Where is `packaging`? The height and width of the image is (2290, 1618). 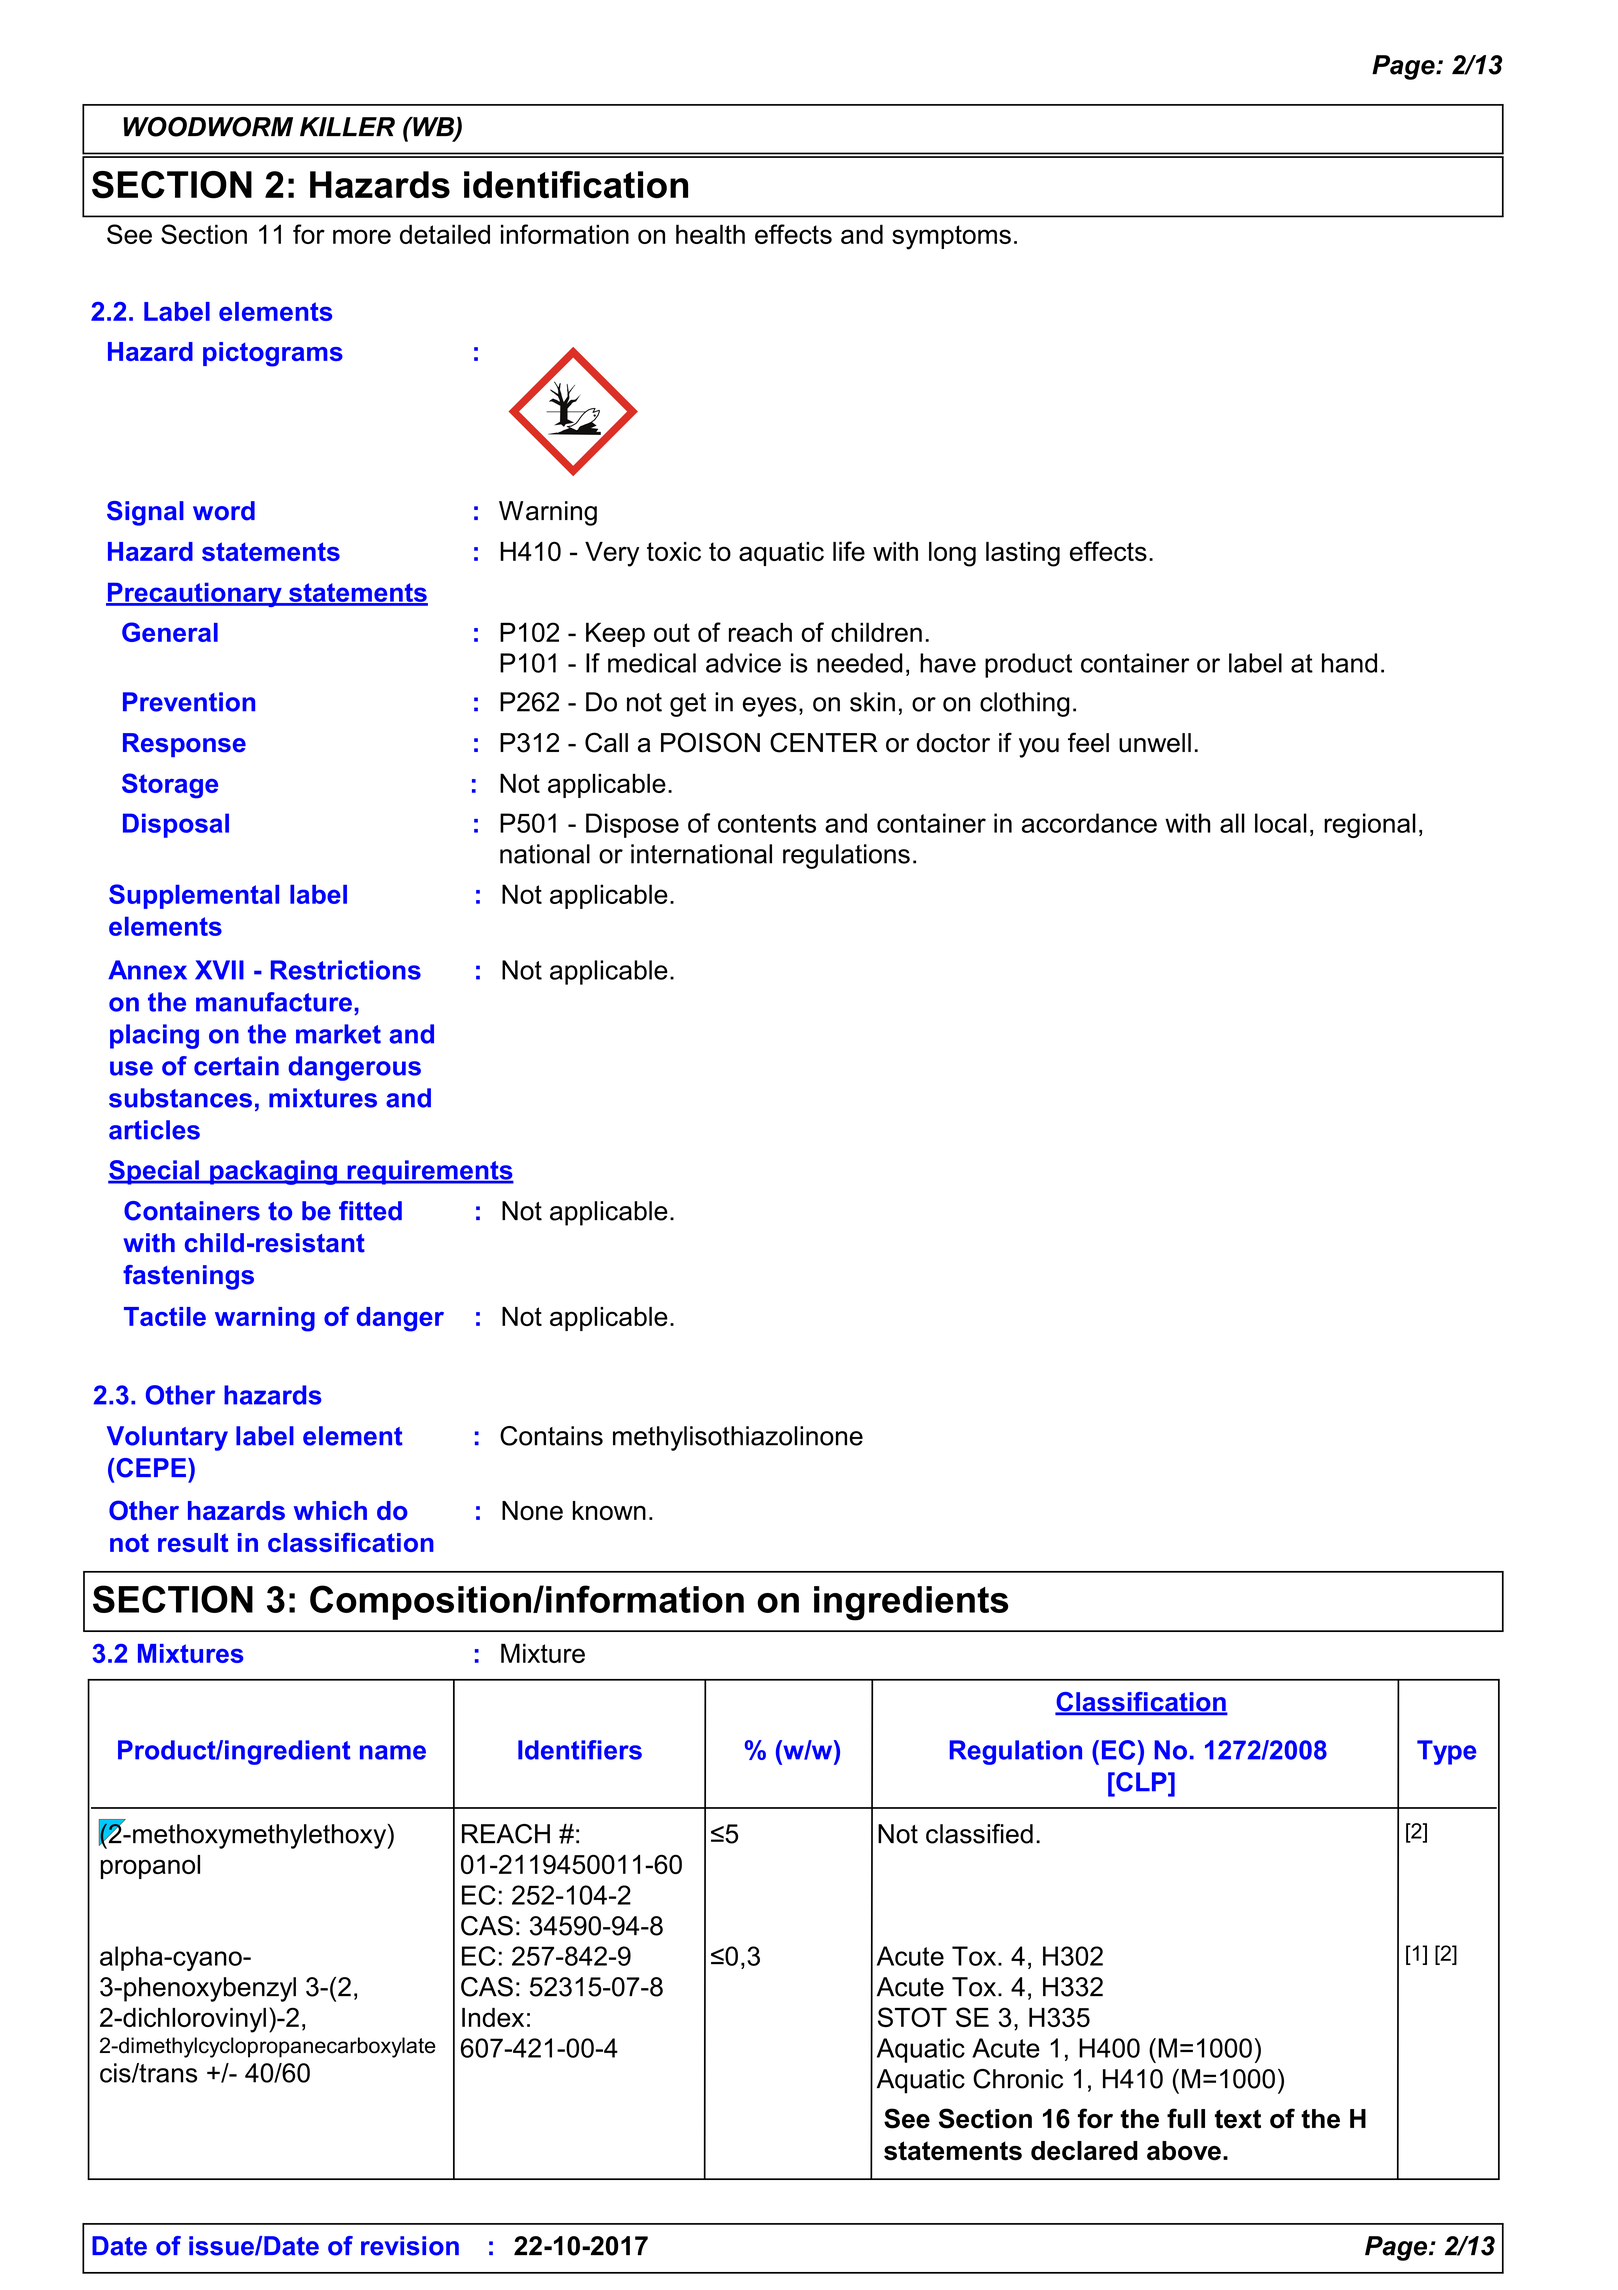
packaging is located at coordinates (273, 1172).
